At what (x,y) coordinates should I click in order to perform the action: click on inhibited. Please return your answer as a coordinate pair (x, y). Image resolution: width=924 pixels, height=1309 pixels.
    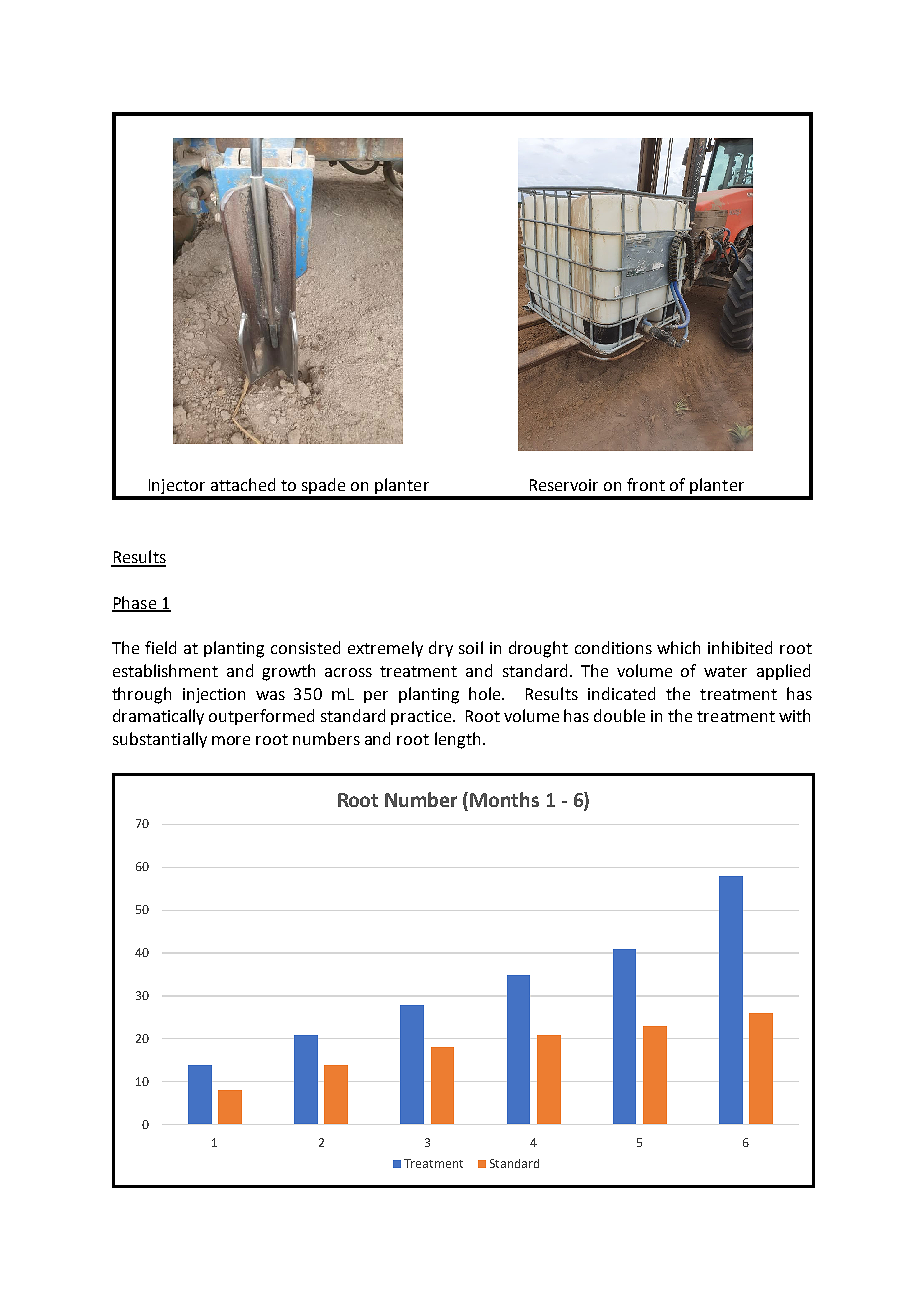
    Looking at the image, I should click on (740, 647).
